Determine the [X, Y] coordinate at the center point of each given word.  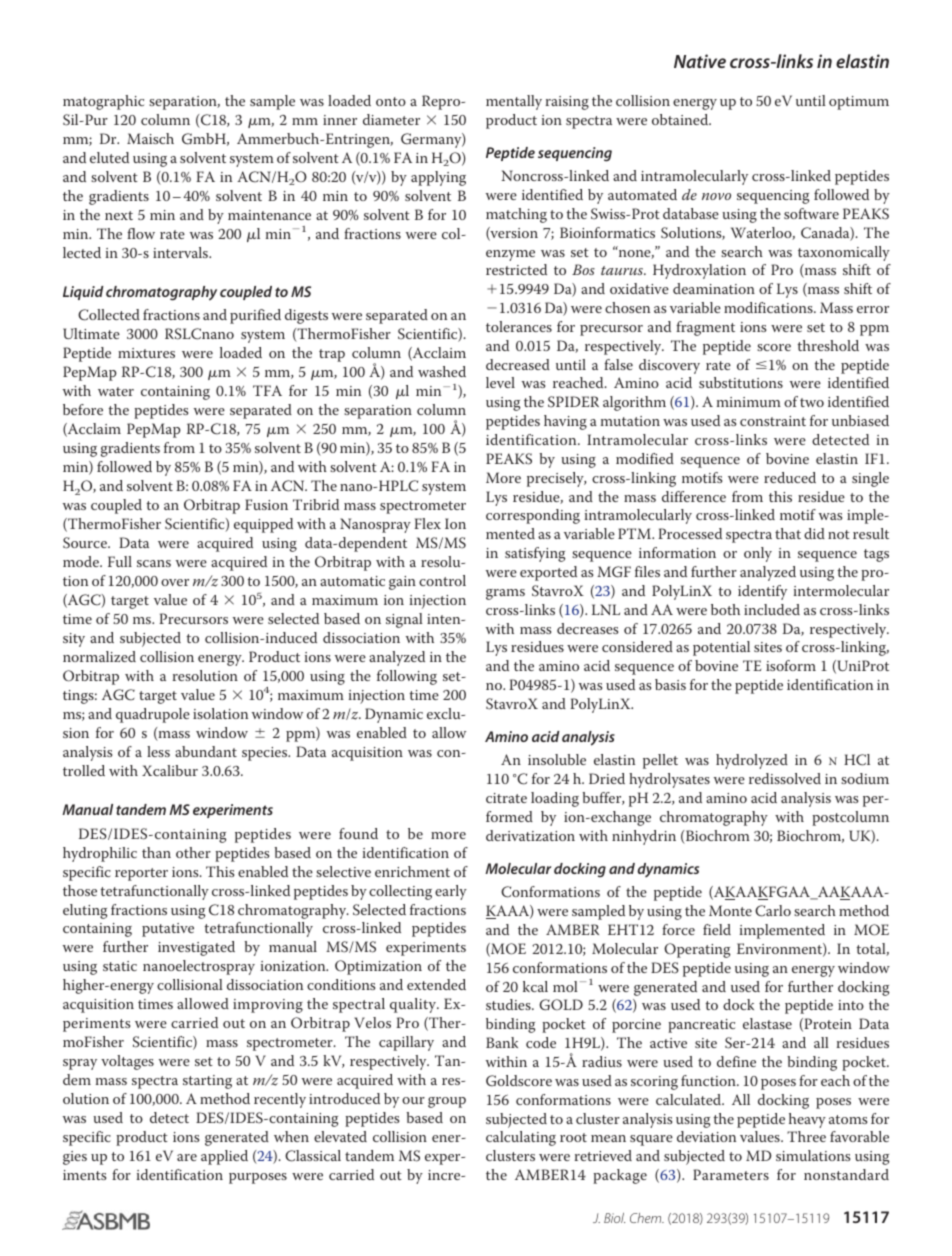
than [156, 852]
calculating [521, 1138]
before [83, 409]
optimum [859, 103]
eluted [109, 157]
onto [391, 101]
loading [555, 799]
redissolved [785, 778]
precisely [556, 479]
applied [224, 1157]
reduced [790, 477]
